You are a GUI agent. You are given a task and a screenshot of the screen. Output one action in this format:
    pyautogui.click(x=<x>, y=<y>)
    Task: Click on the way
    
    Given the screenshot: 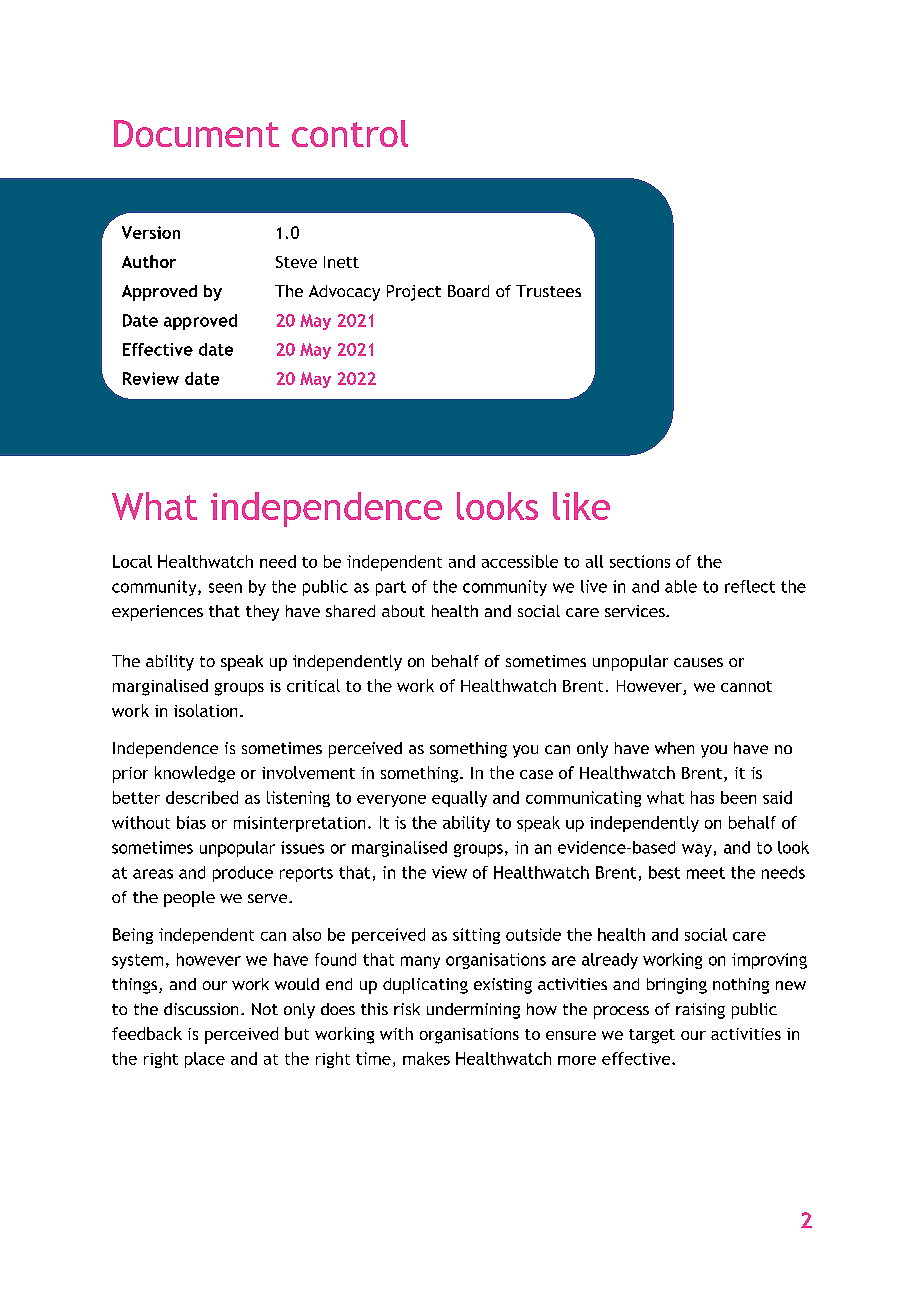 What is the action you would take?
    pyautogui.click(x=697, y=850)
